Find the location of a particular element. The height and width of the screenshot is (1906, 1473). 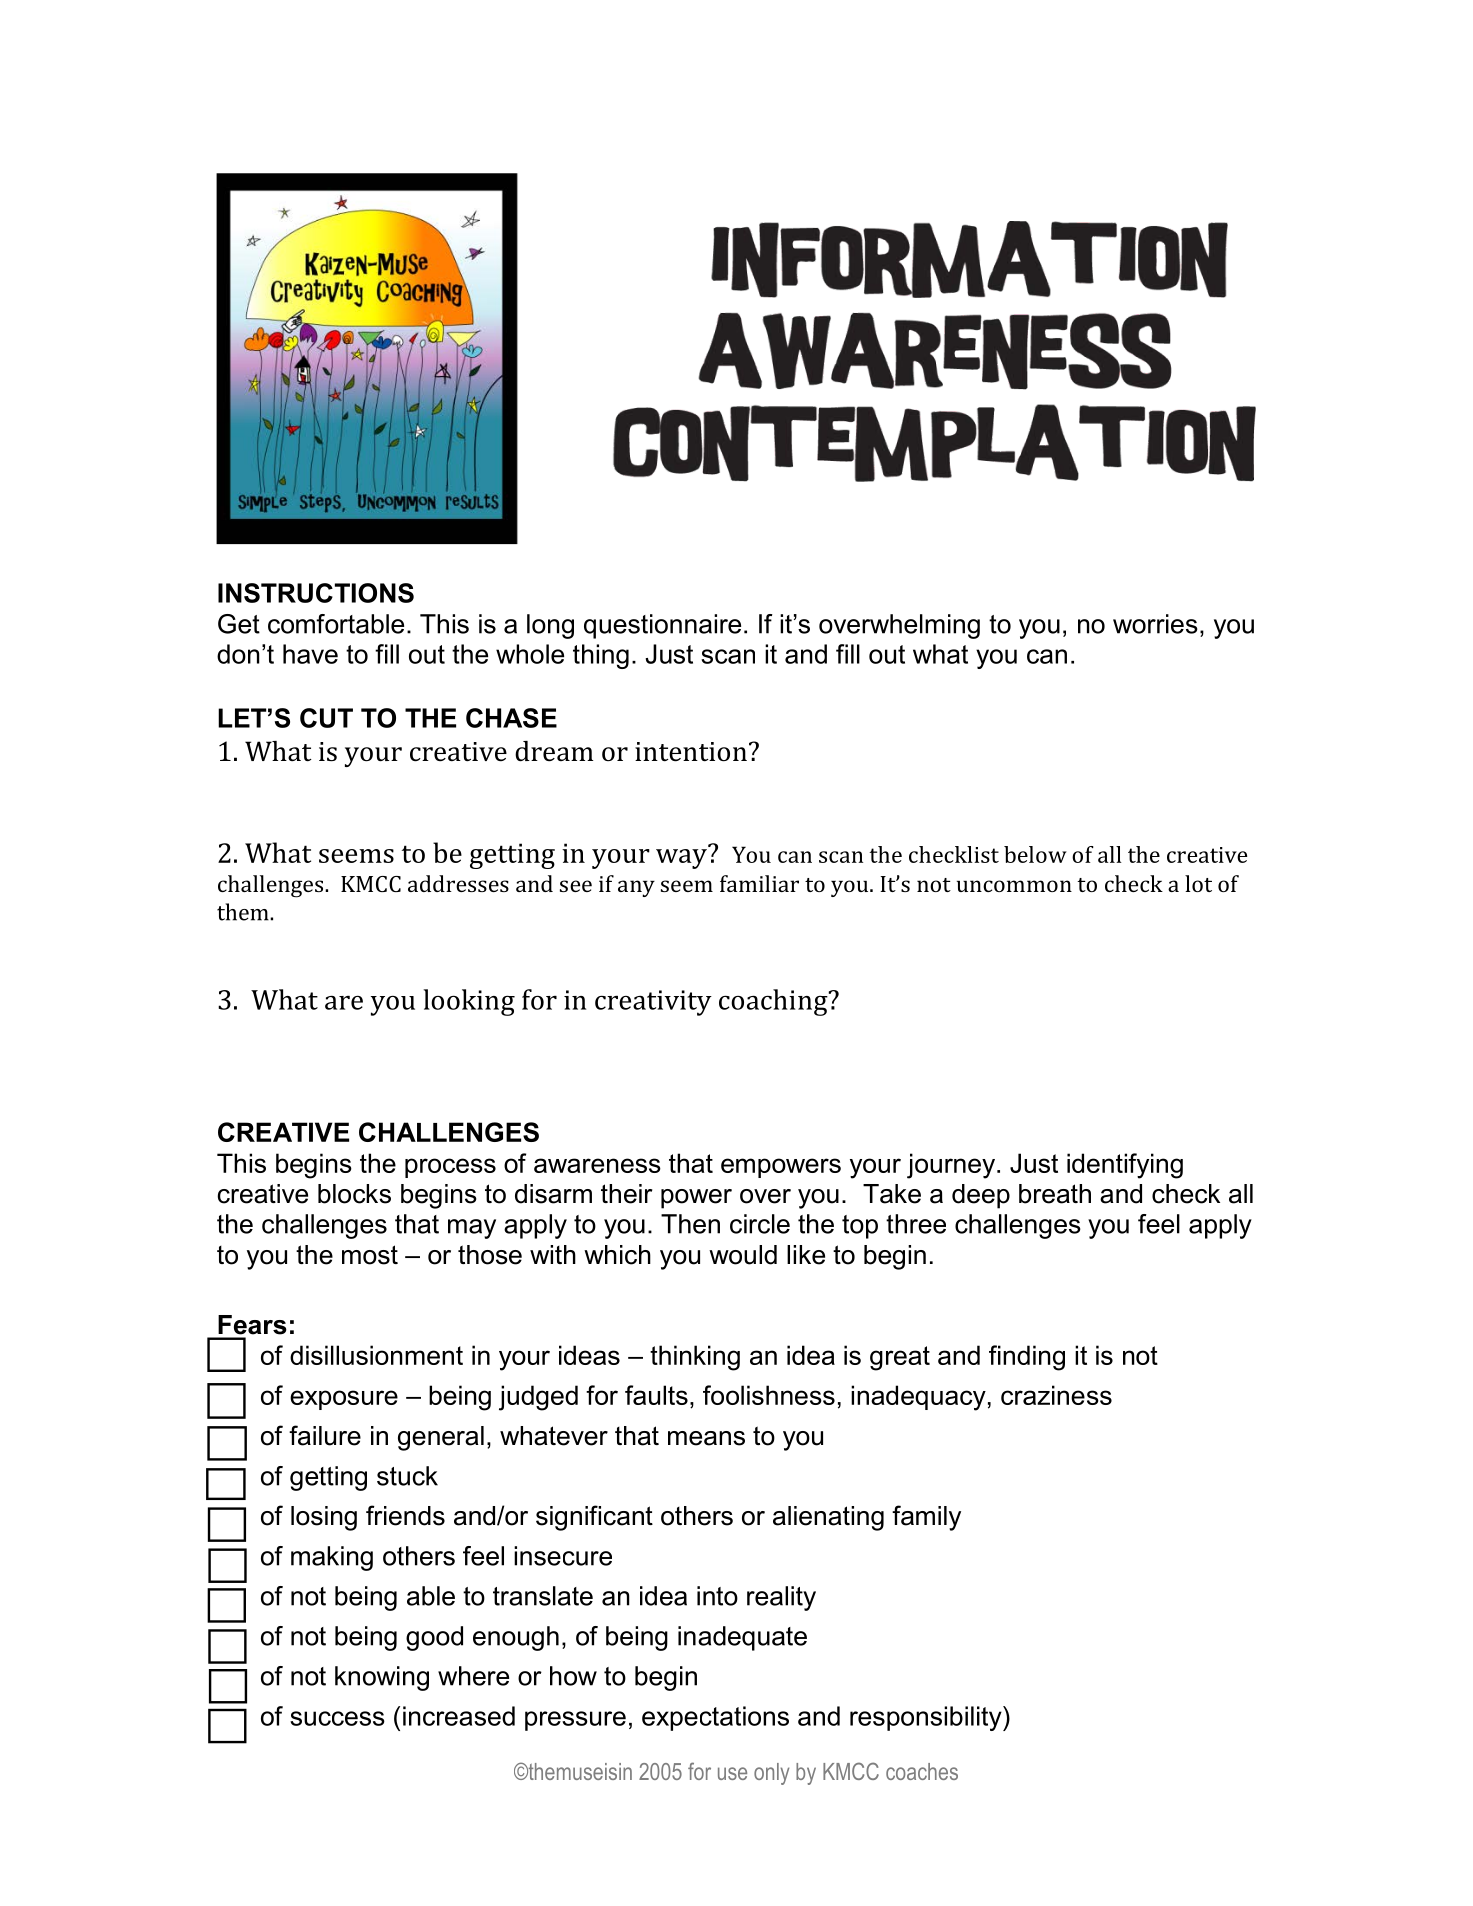

have is located at coordinates (310, 654).
